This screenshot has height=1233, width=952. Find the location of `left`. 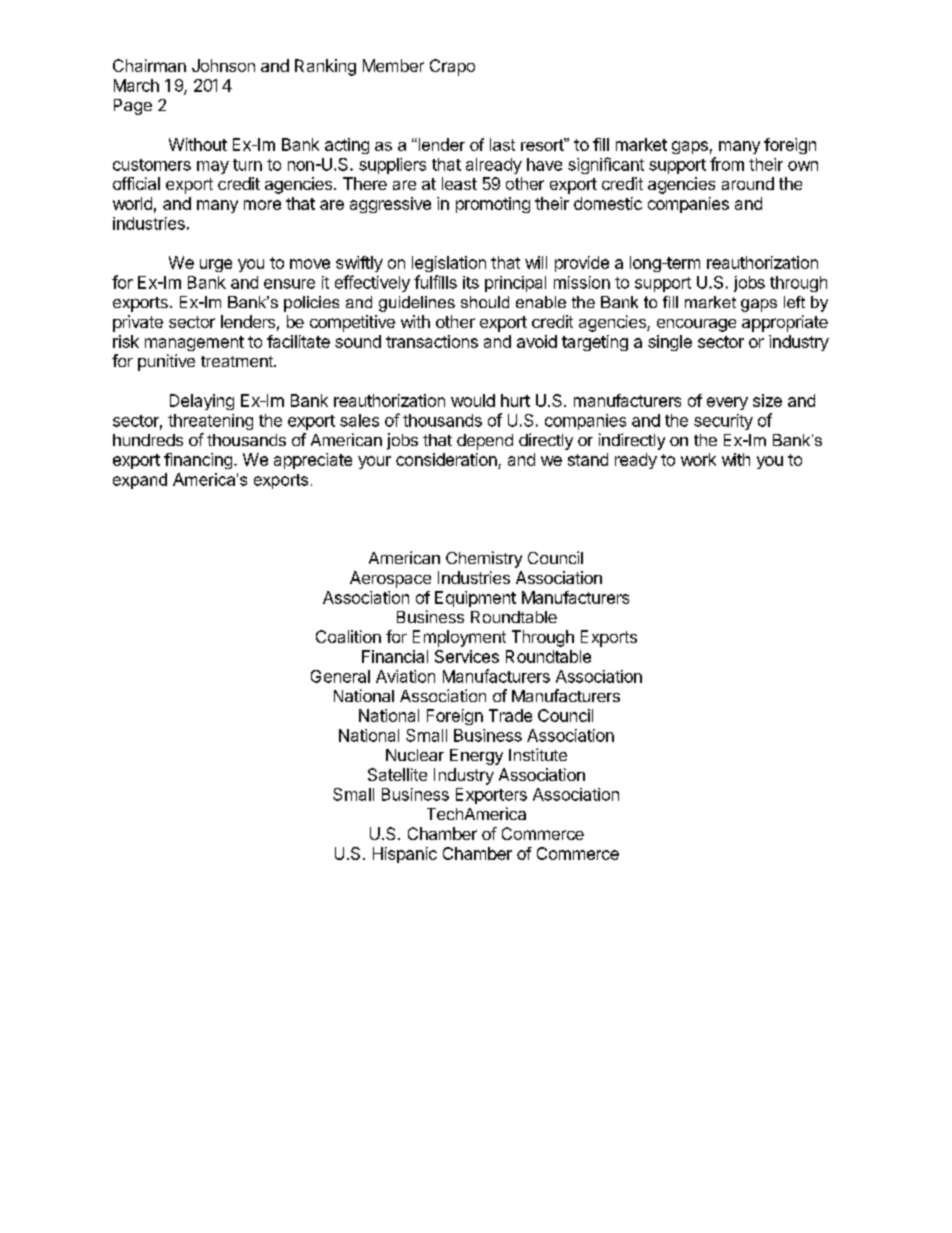

left is located at coordinates (794, 302).
